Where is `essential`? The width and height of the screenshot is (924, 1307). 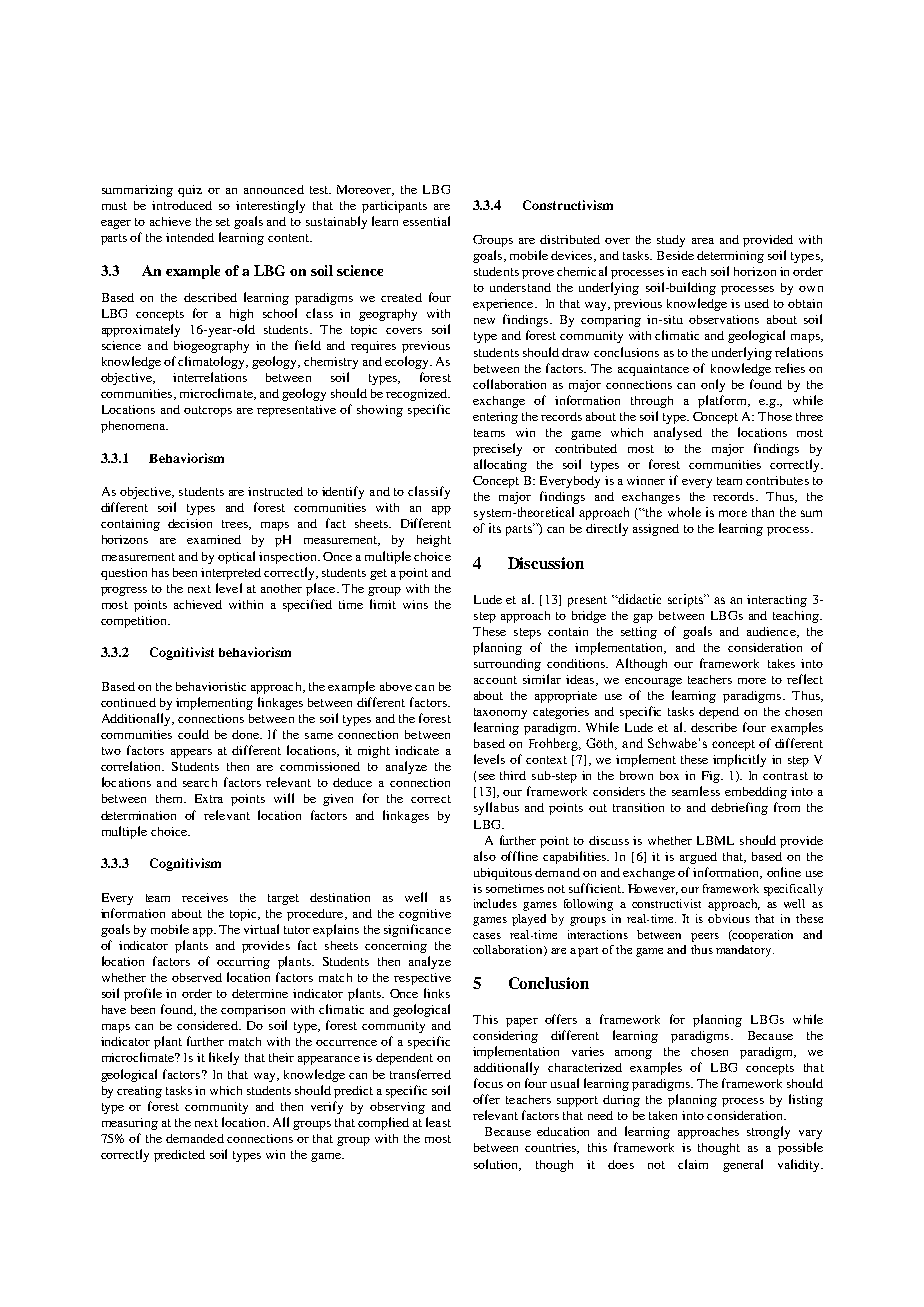
essential is located at coordinates (426, 221).
